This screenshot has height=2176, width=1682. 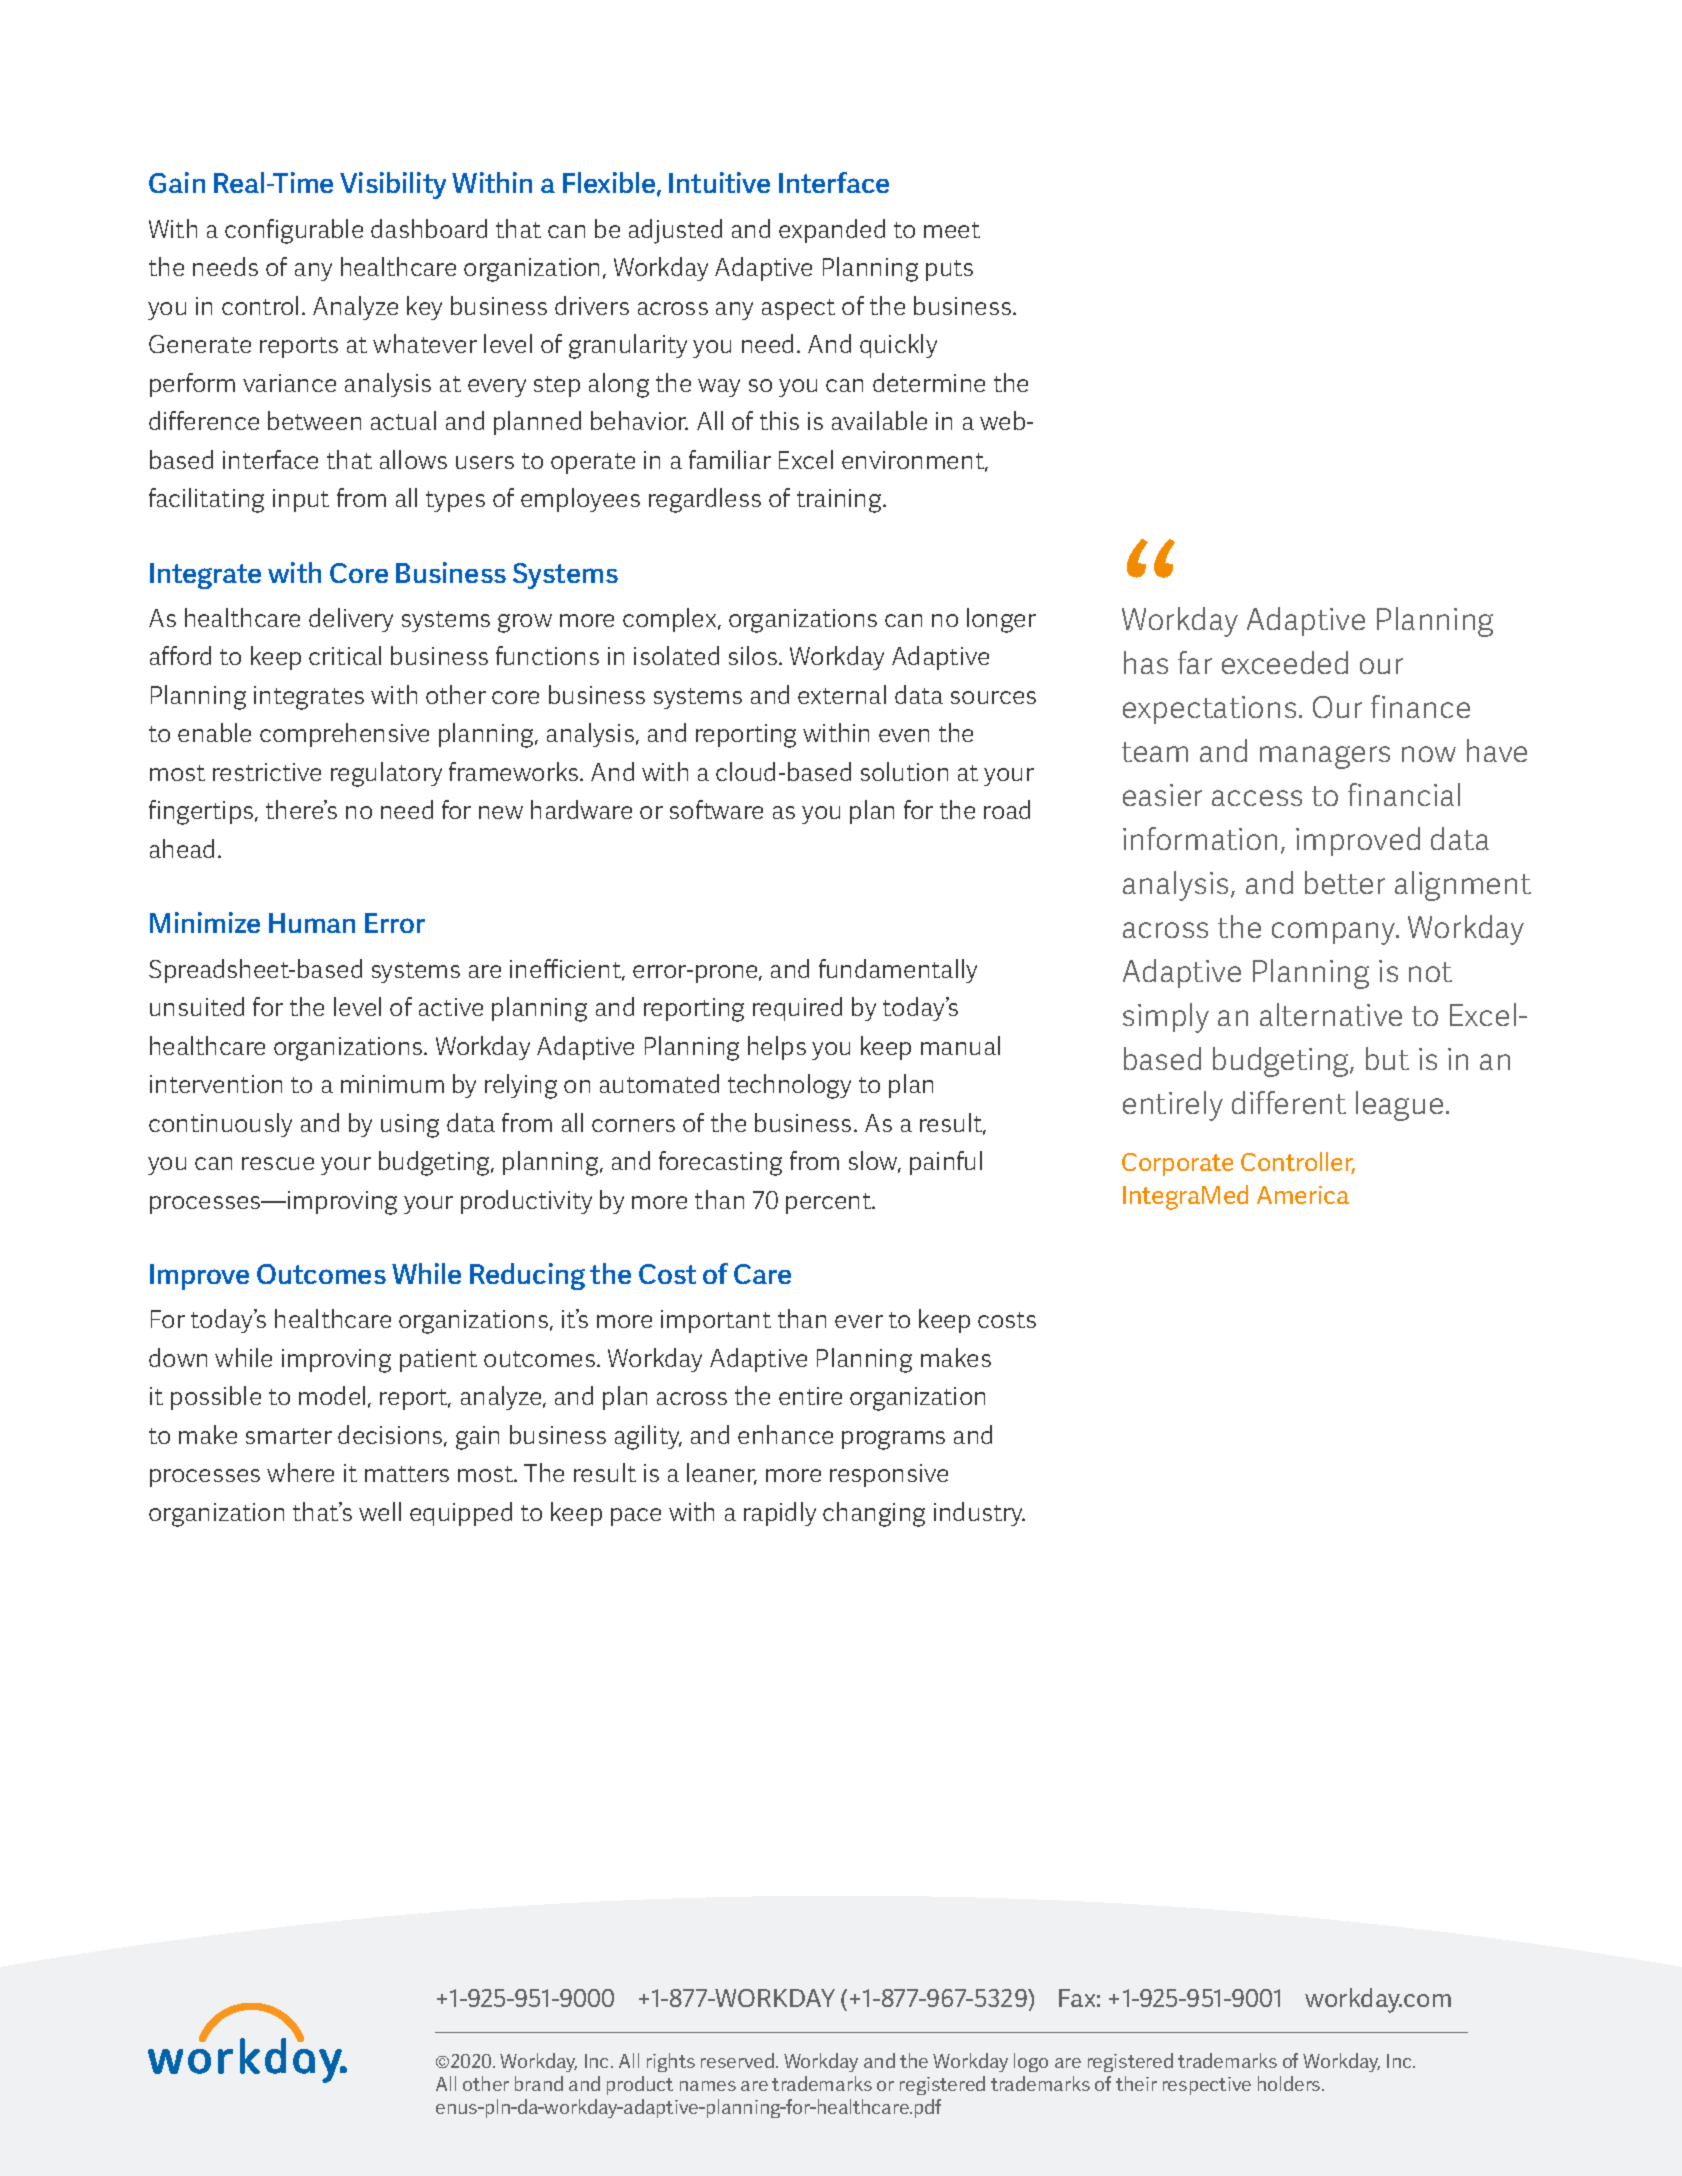 What do you see at coordinates (898, 971) in the screenshot?
I see `fundamentally` at bounding box center [898, 971].
